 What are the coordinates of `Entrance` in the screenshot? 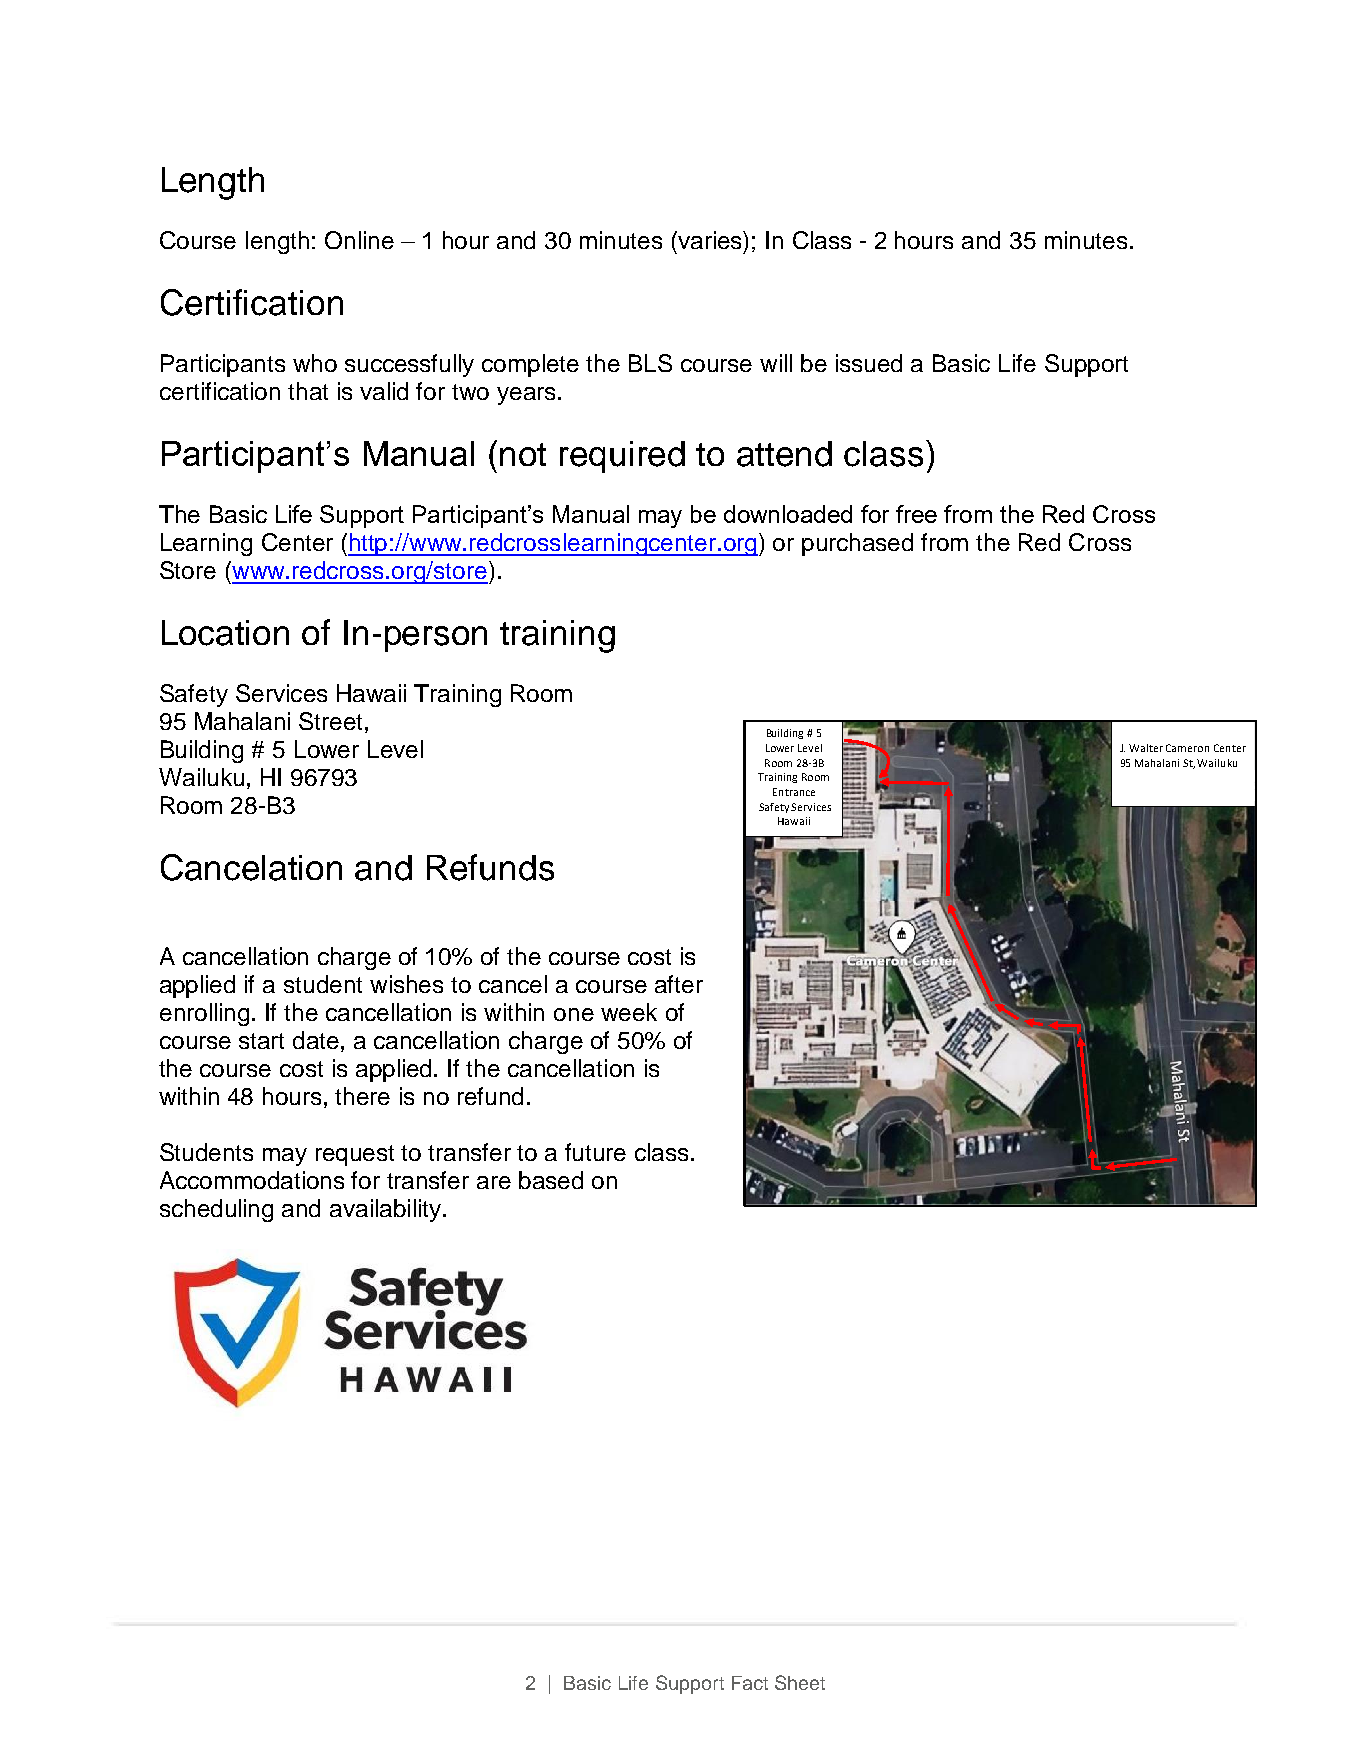 It's located at (794, 792).
